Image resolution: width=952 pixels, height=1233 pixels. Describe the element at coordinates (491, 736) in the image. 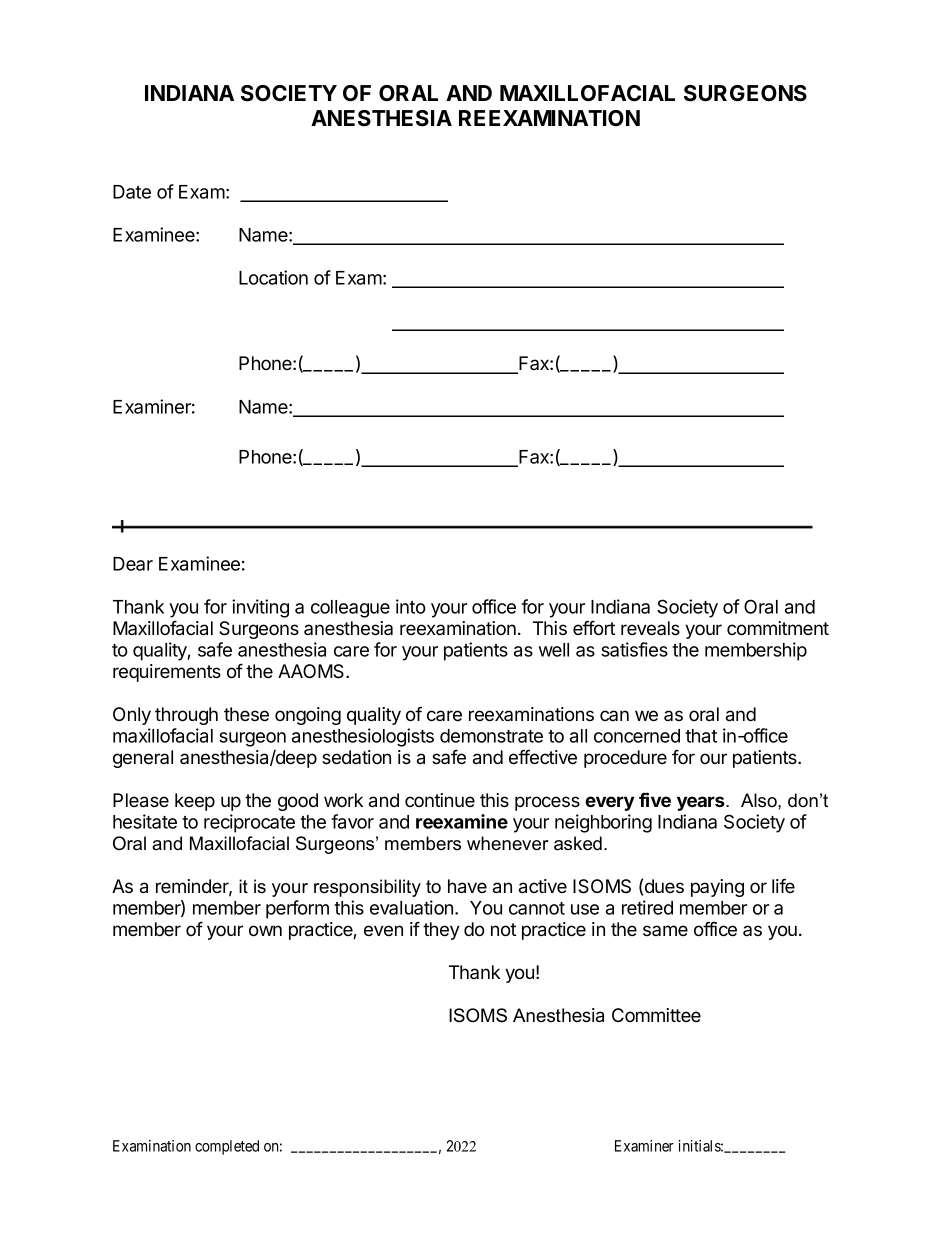

I see `demonstrate` at that location.
